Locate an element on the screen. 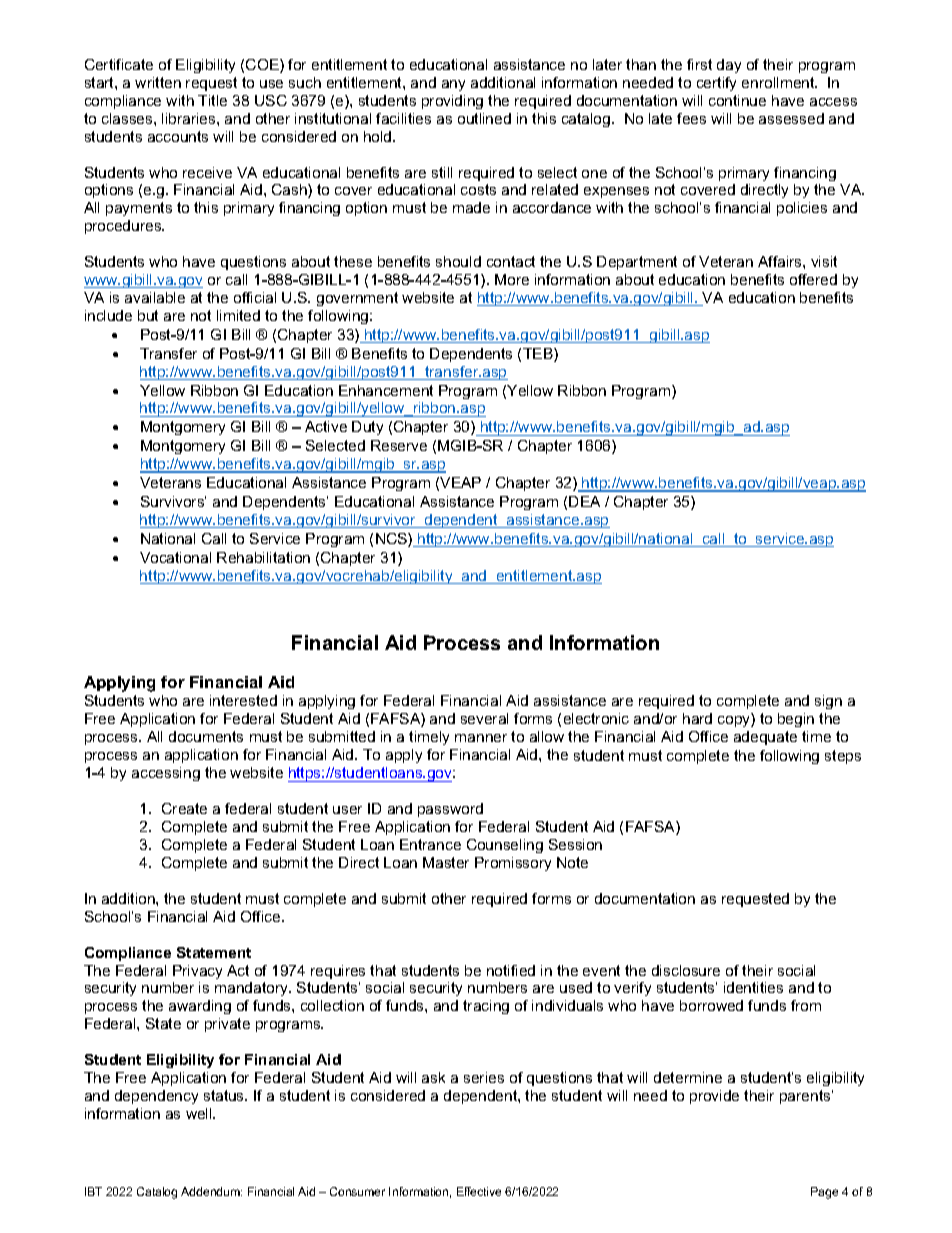 This screenshot has height=1233, width=952. Addendum is located at coordinates (211, 1191).
